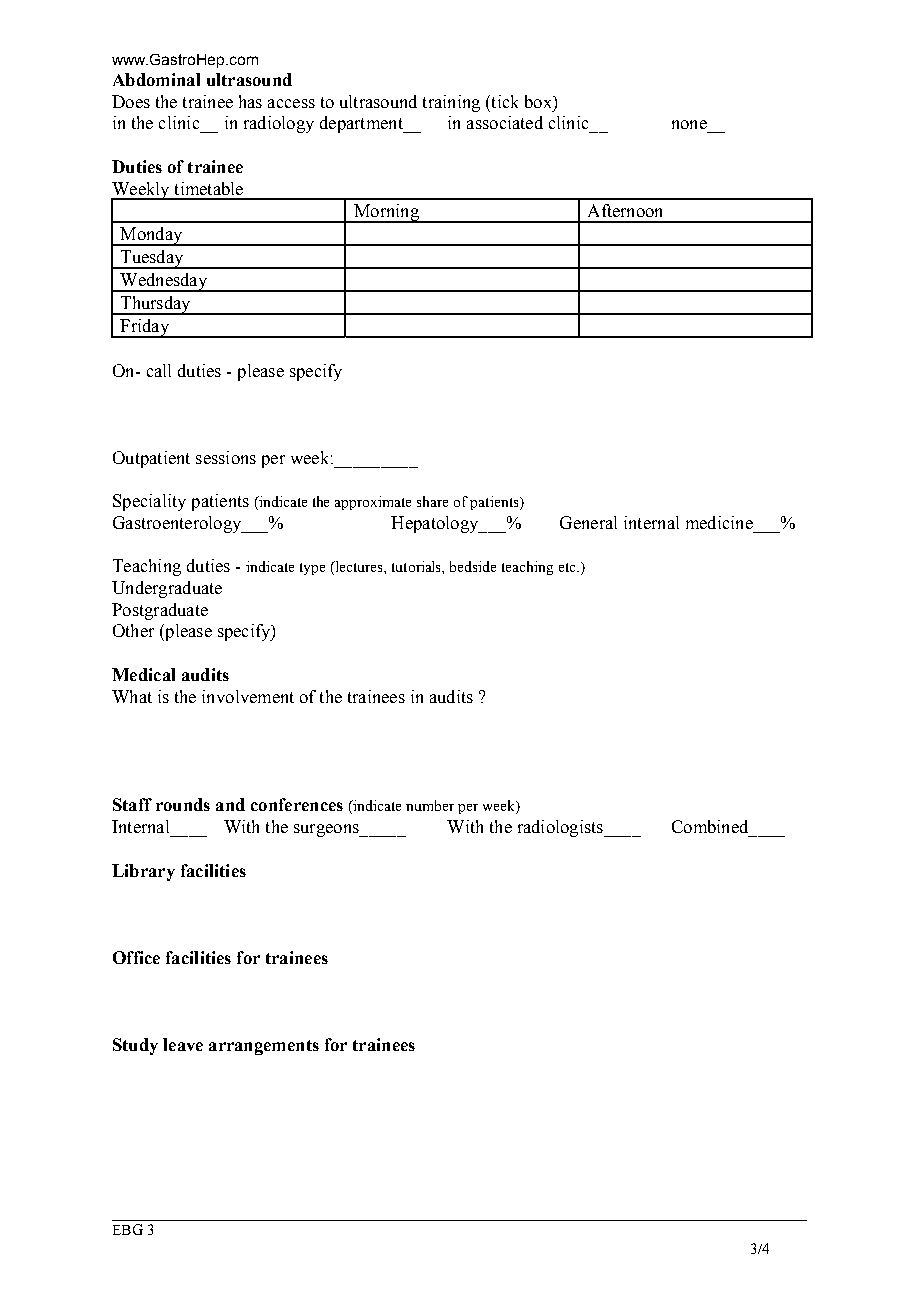  I want to click on etc, so click(568, 567).
